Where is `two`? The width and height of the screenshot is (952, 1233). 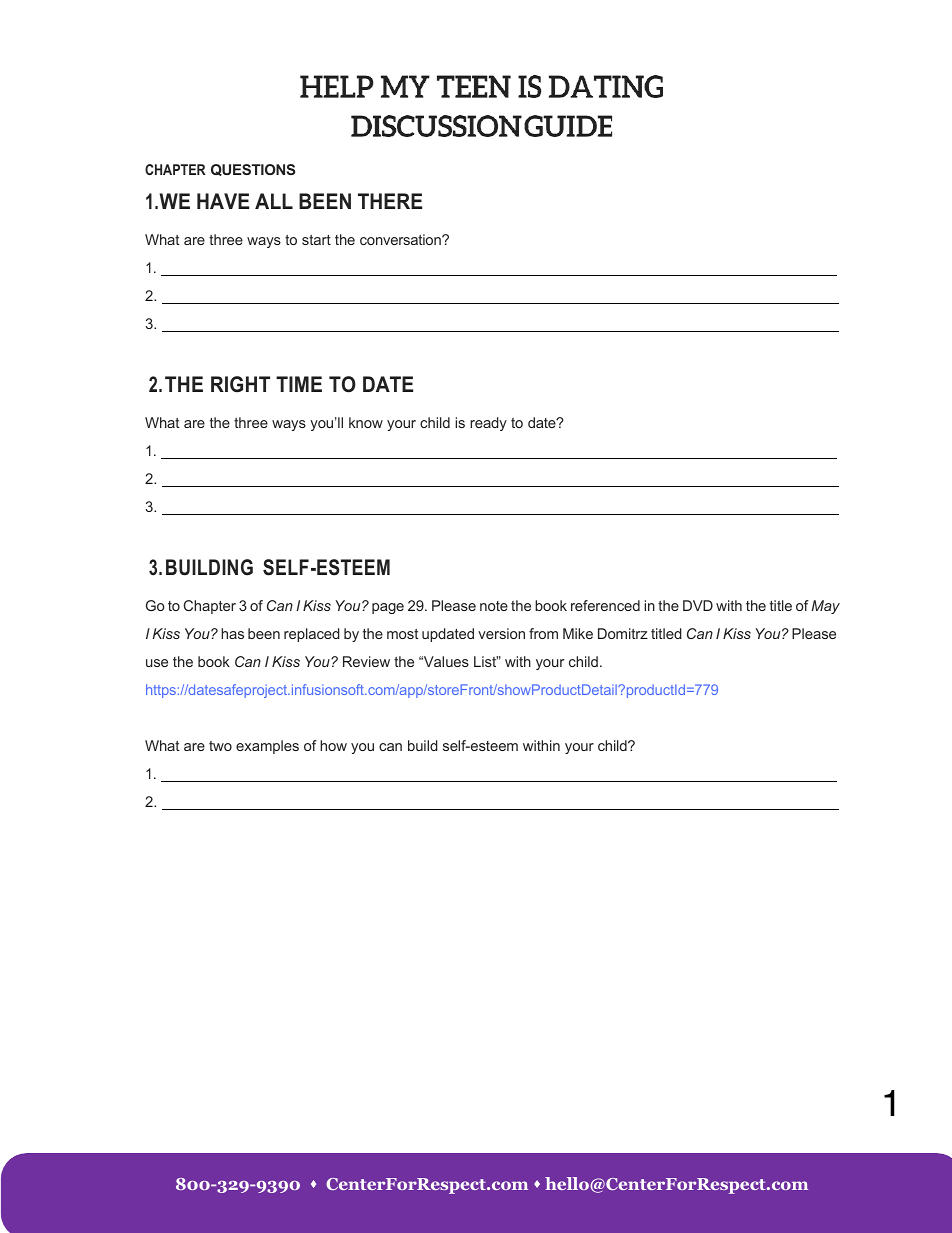
two is located at coordinates (220, 746).
